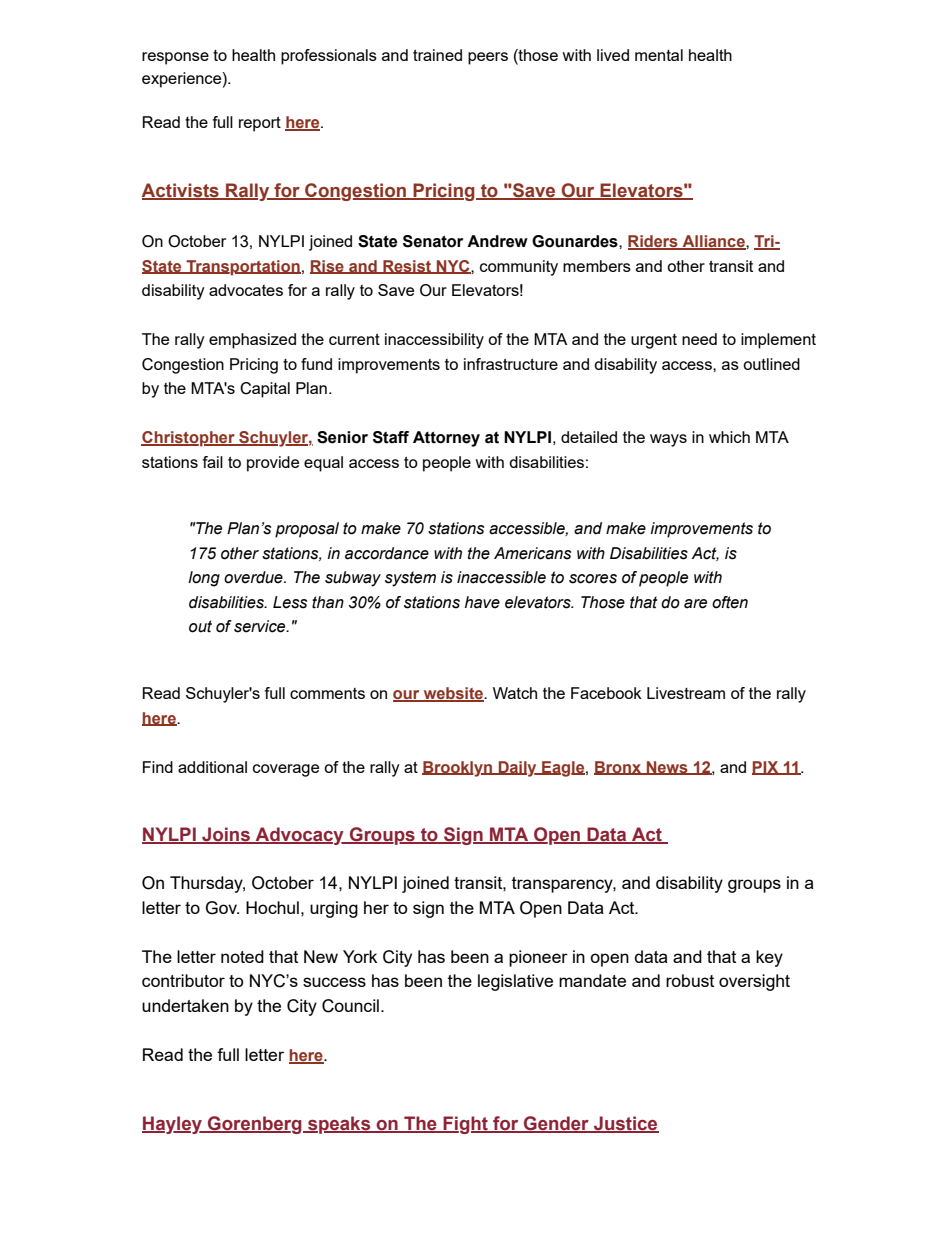  I want to click on emphasized, so click(252, 341).
